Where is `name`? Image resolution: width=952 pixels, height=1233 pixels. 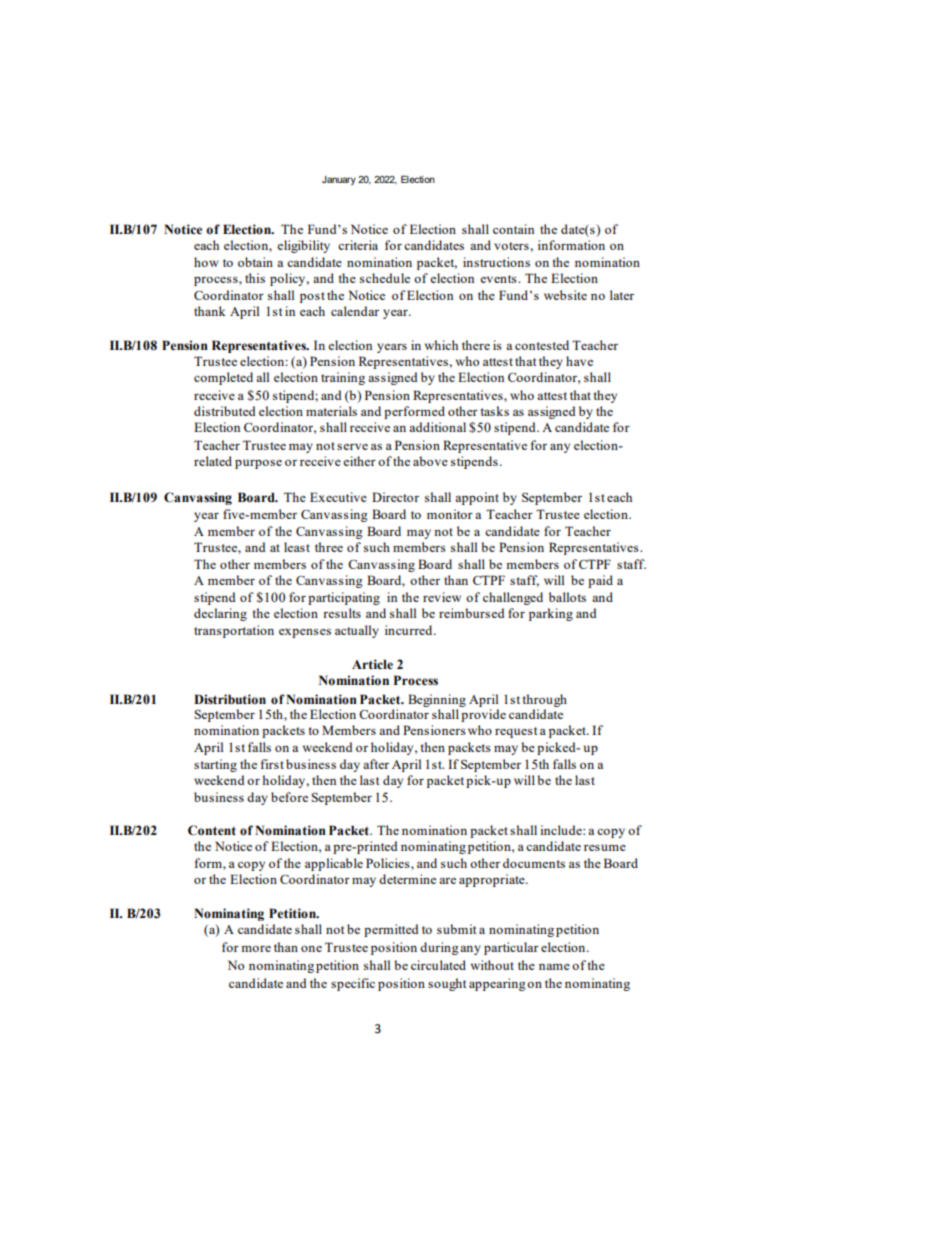 name is located at coordinates (554, 966).
